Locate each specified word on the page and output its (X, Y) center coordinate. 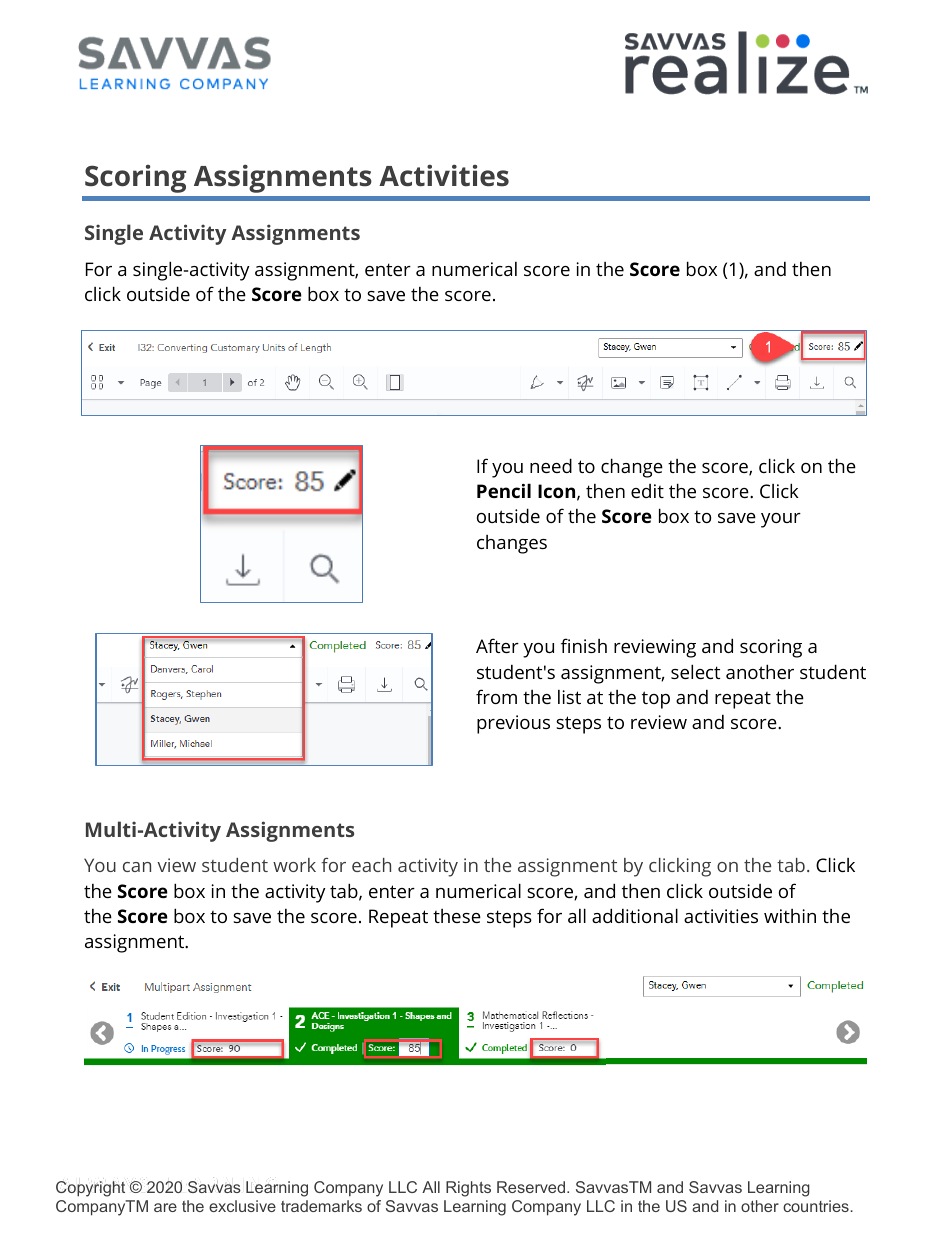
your (781, 520)
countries (817, 1206)
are (165, 1207)
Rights (468, 1189)
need (551, 465)
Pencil (504, 490)
